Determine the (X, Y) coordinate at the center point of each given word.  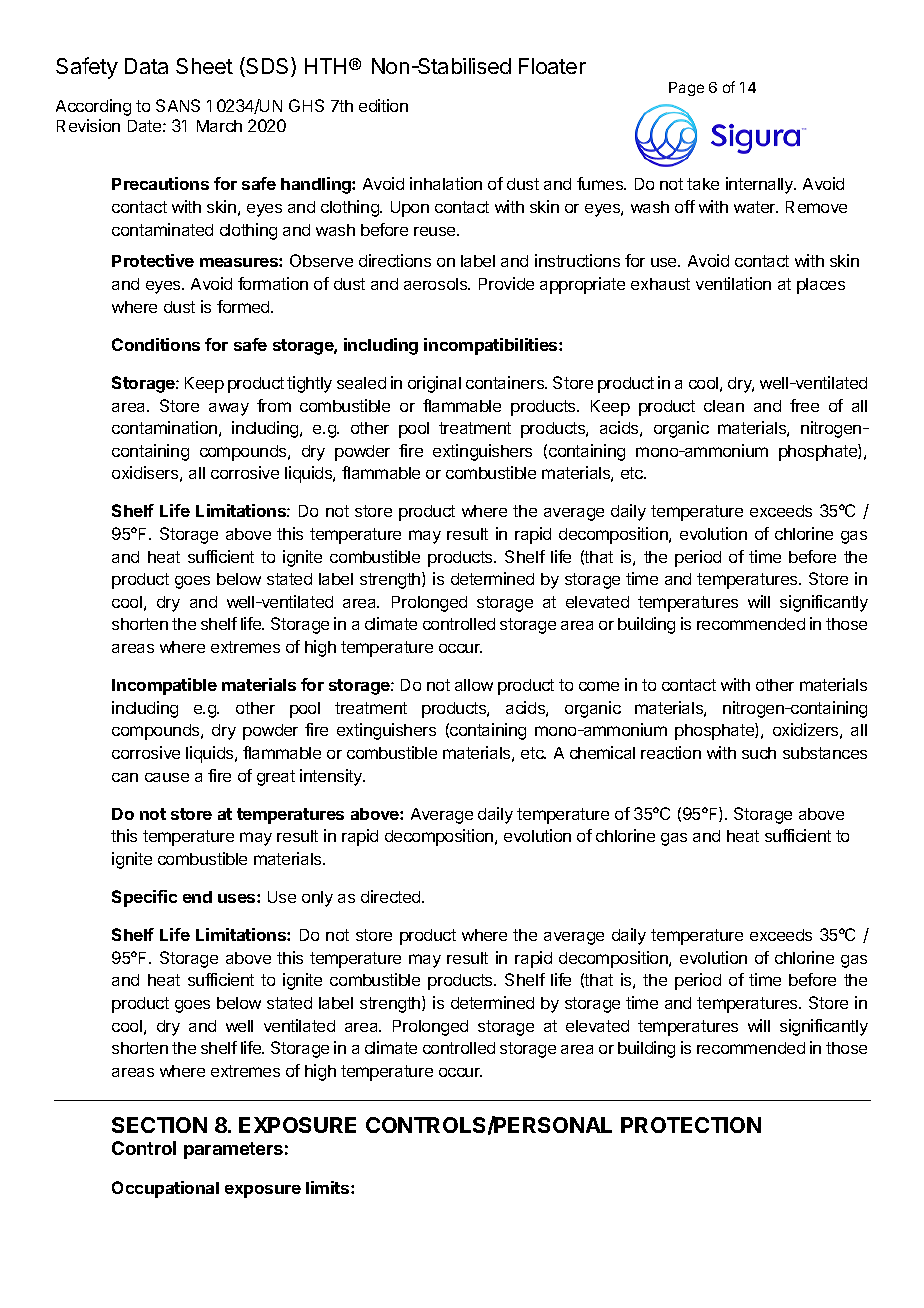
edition (383, 105)
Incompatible (164, 686)
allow (474, 685)
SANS (178, 105)
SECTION (159, 1125)
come (599, 686)
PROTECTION (691, 1125)
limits (329, 1187)
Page (686, 89)
